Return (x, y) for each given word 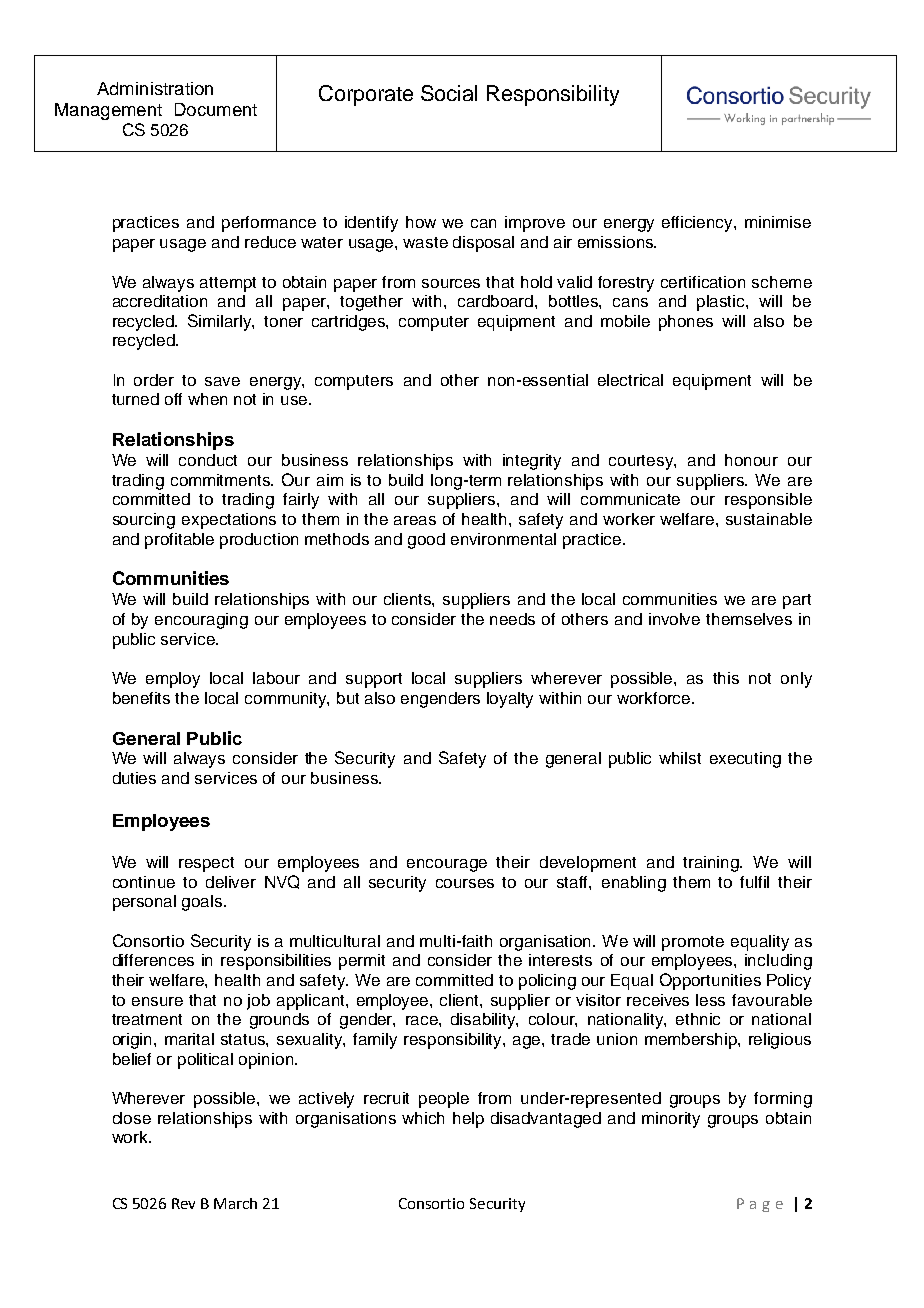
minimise (778, 222)
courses (465, 883)
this (726, 678)
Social (449, 93)
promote (693, 943)
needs (512, 619)
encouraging (201, 621)
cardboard (497, 301)
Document (216, 109)
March (235, 1203)
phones (686, 323)
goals (203, 903)
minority (671, 1120)
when (207, 399)
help (468, 1120)
